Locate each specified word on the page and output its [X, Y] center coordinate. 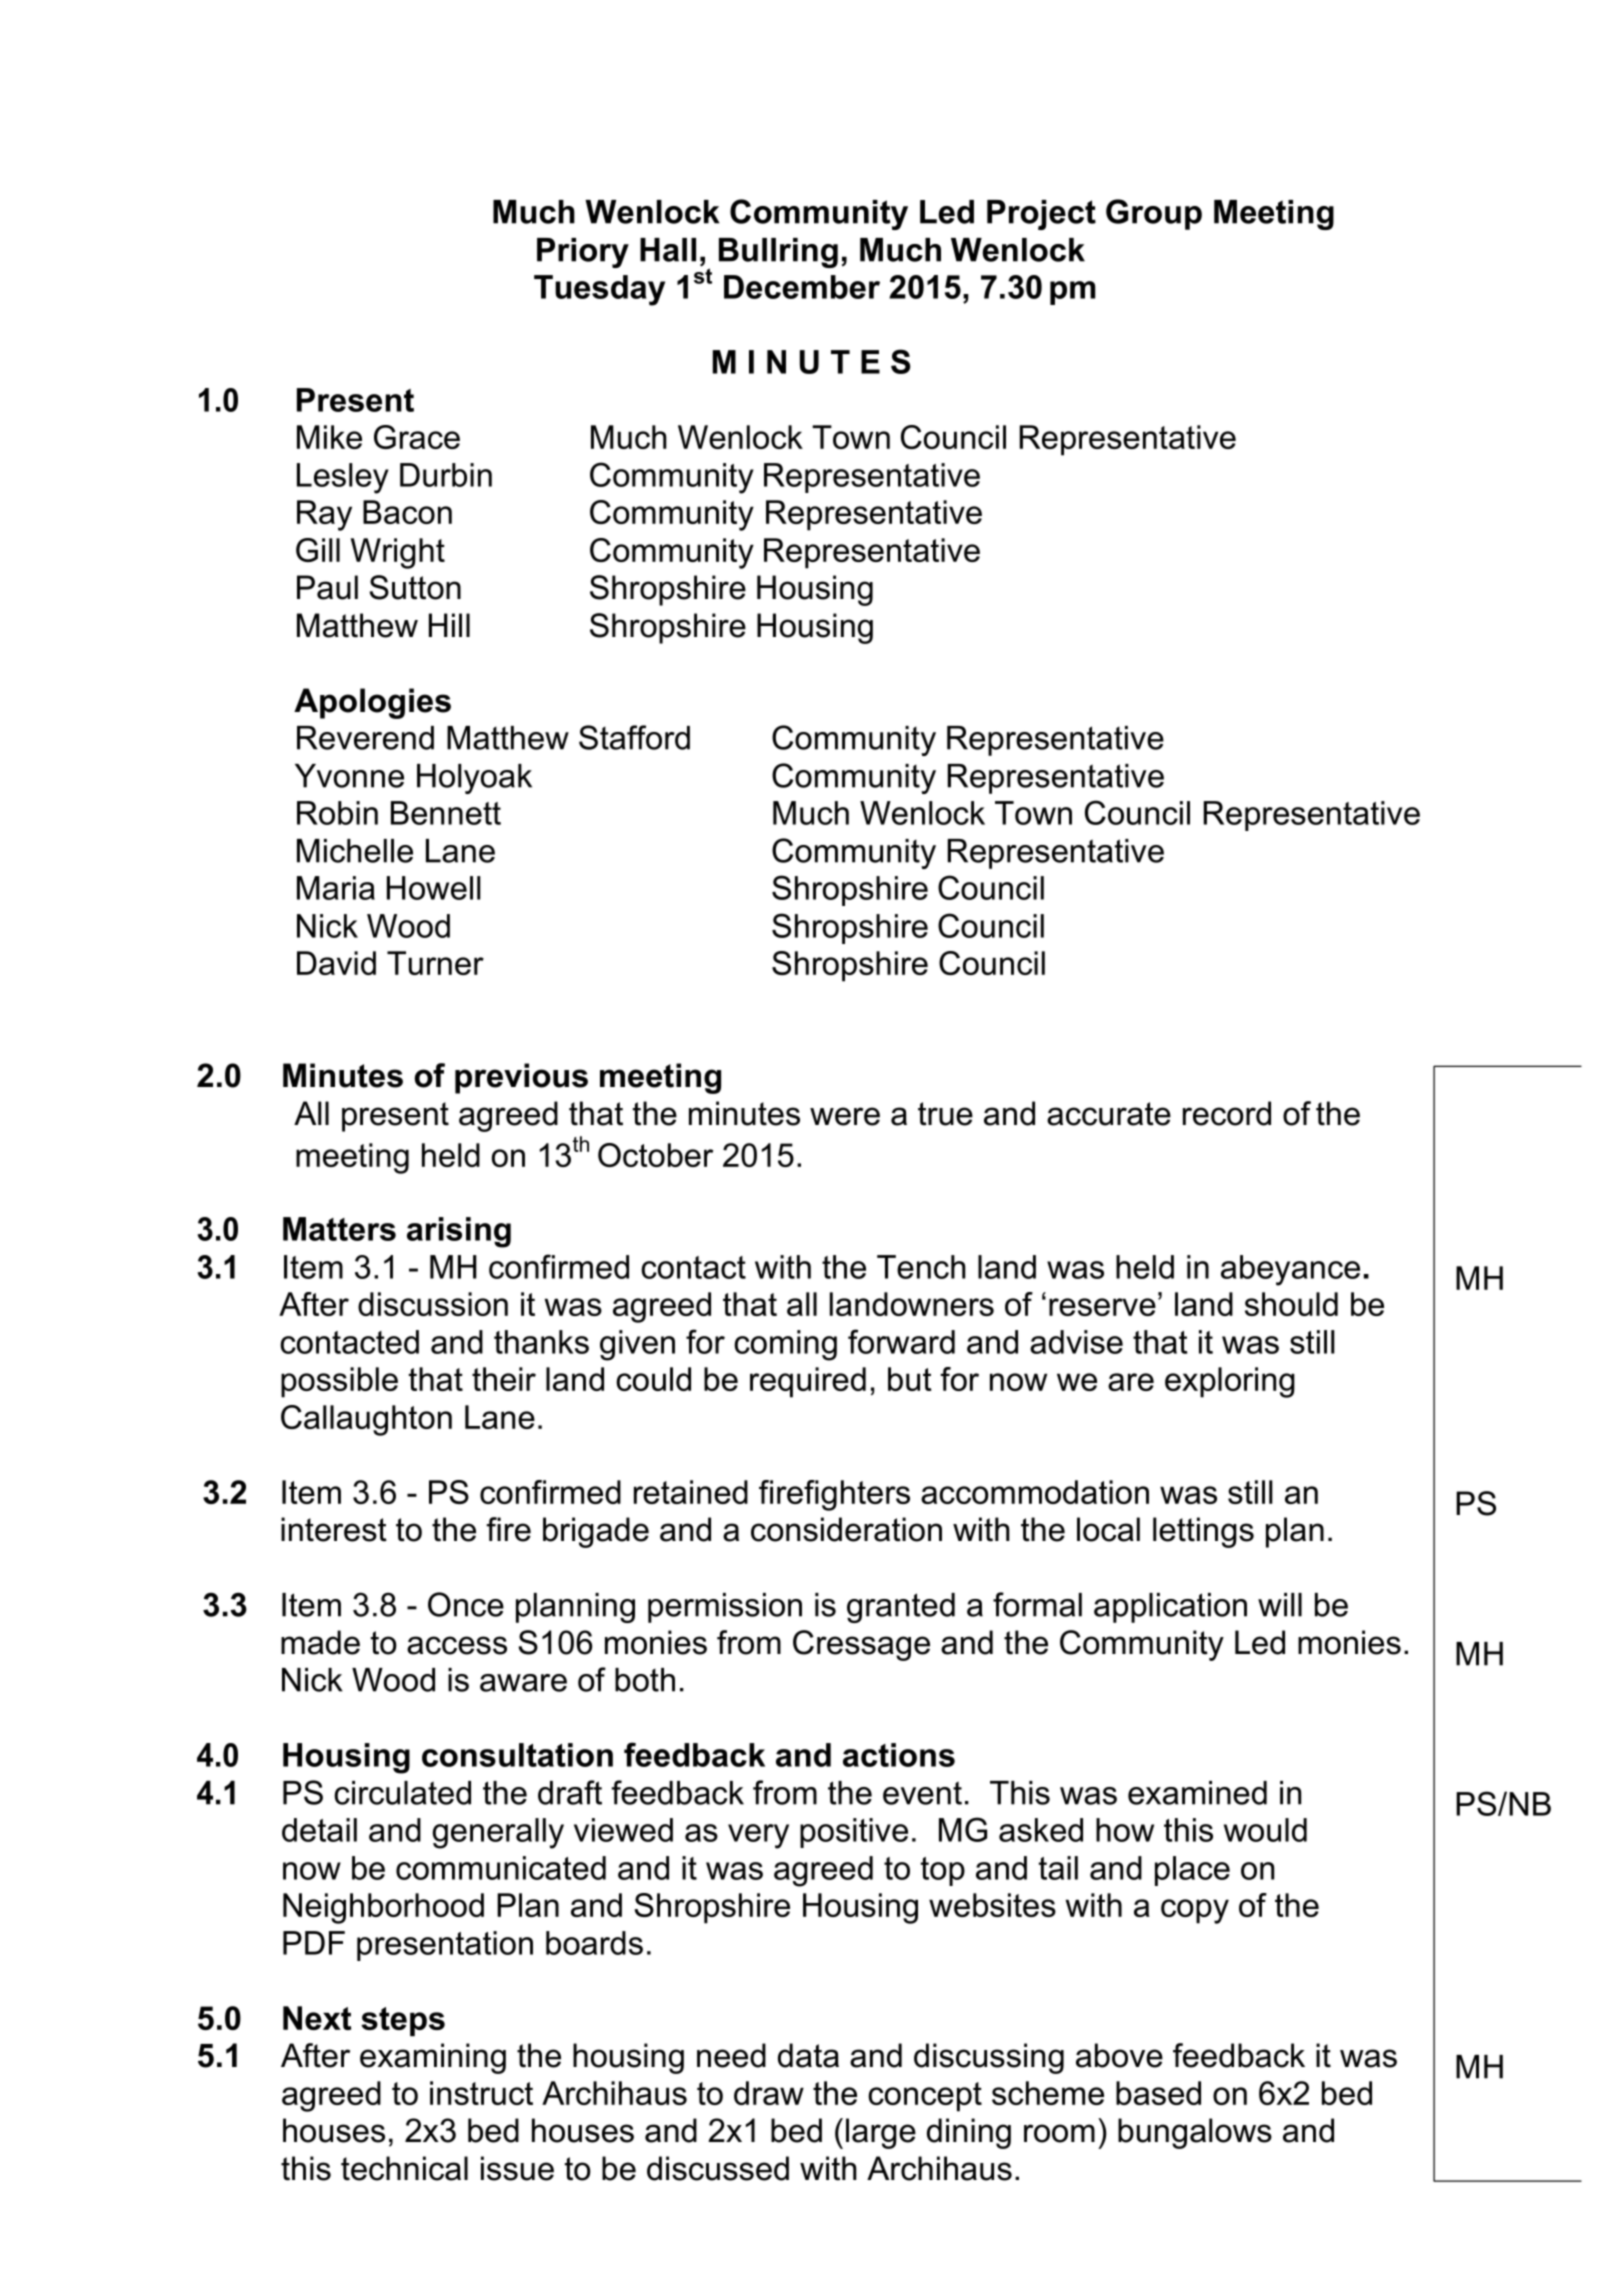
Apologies [372, 703]
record [1227, 1113]
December [802, 287]
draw [769, 2093]
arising [459, 1232]
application [1170, 1608]
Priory [583, 253]
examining [433, 2058]
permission [725, 1608]
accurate [1109, 1114]
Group [1154, 214]
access [457, 1645]
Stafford [634, 737]
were [845, 1116]
